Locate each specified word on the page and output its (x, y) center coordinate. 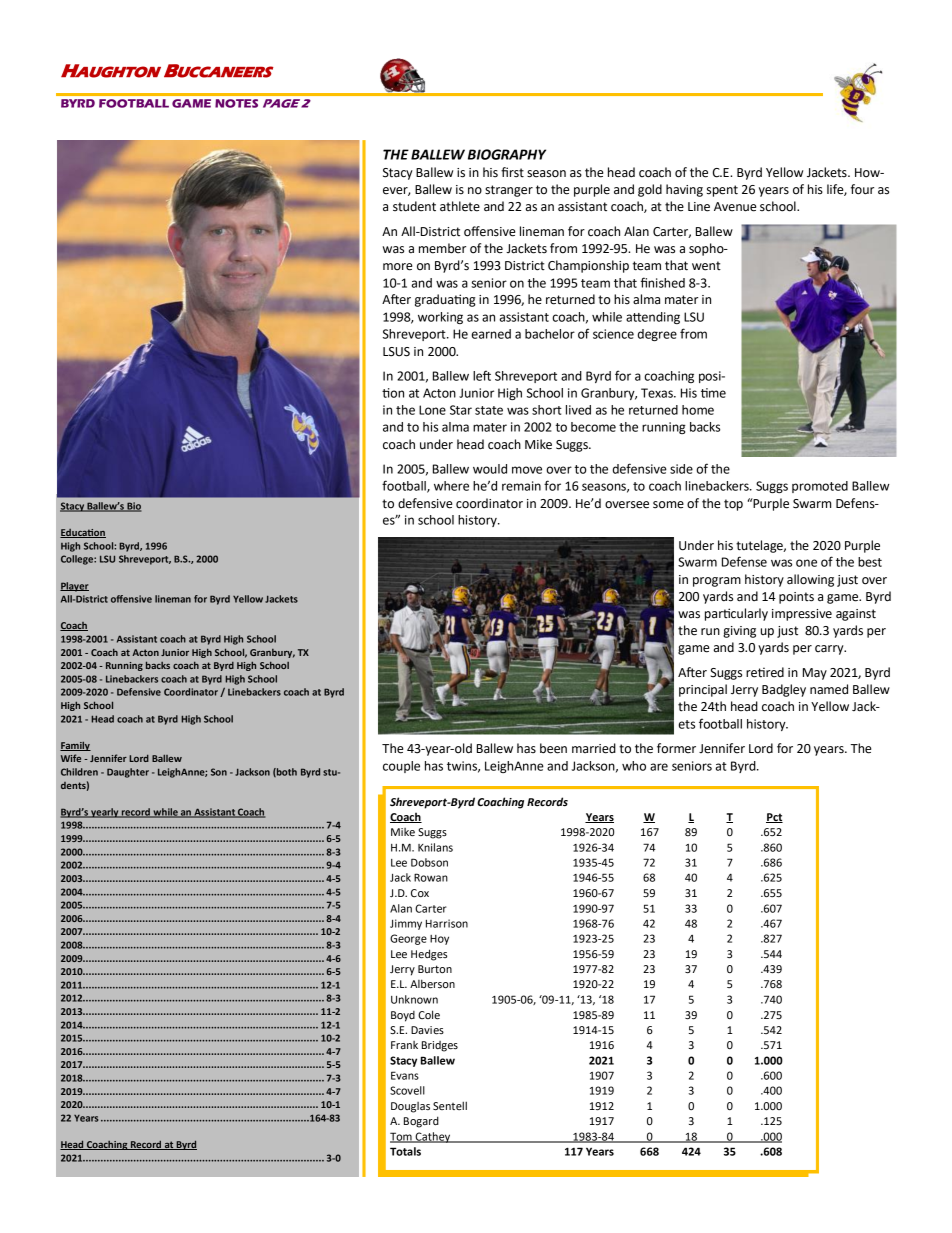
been (553, 748)
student (414, 206)
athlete (460, 206)
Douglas (410, 1107)
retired (765, 672)
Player (74, 587)
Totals (405, 1151)
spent (722, 191)
